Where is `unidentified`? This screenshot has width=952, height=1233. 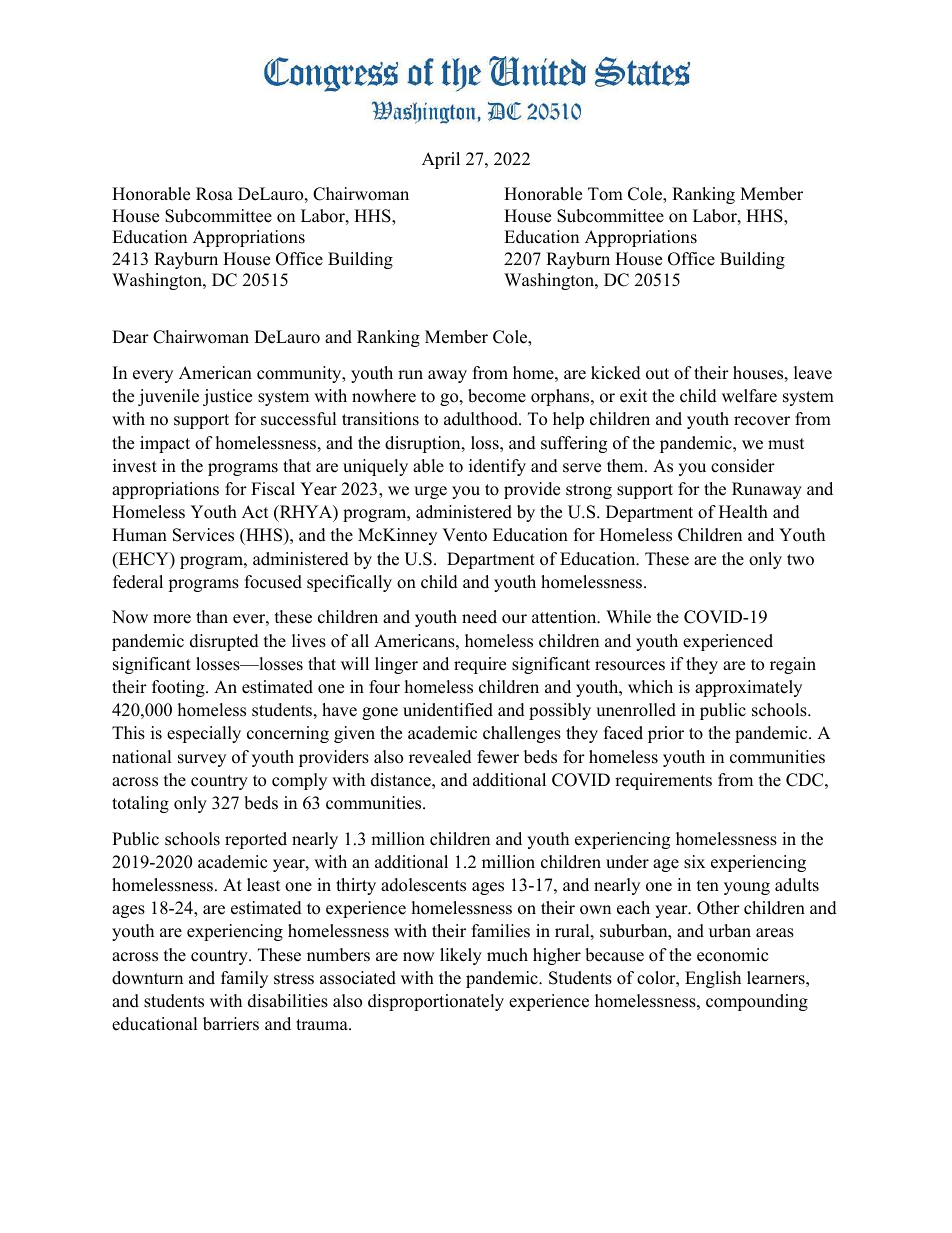
unidentified is located at coordinates (448, 710).
